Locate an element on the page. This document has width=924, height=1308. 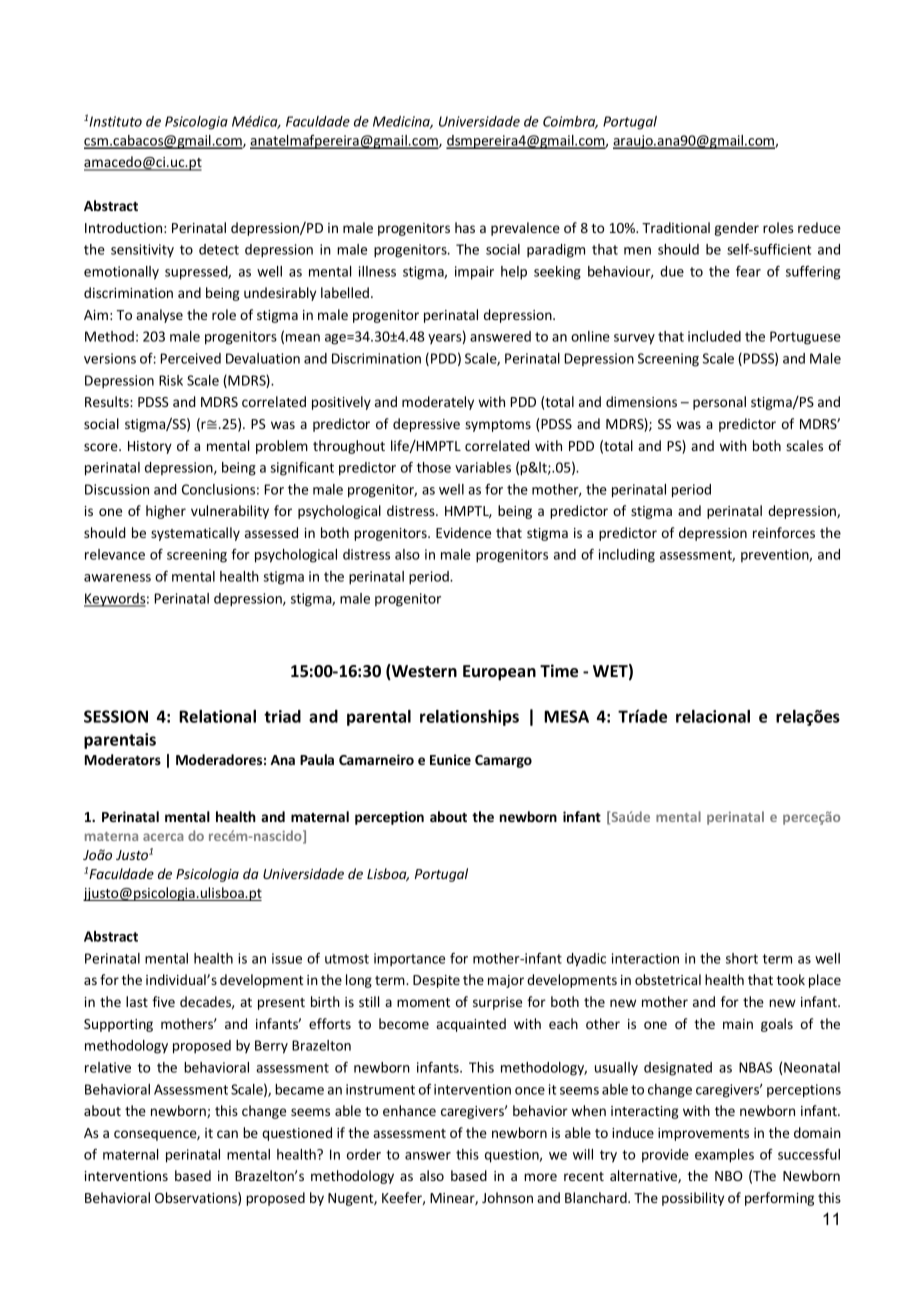
has is located at coordinates (465, 227).
